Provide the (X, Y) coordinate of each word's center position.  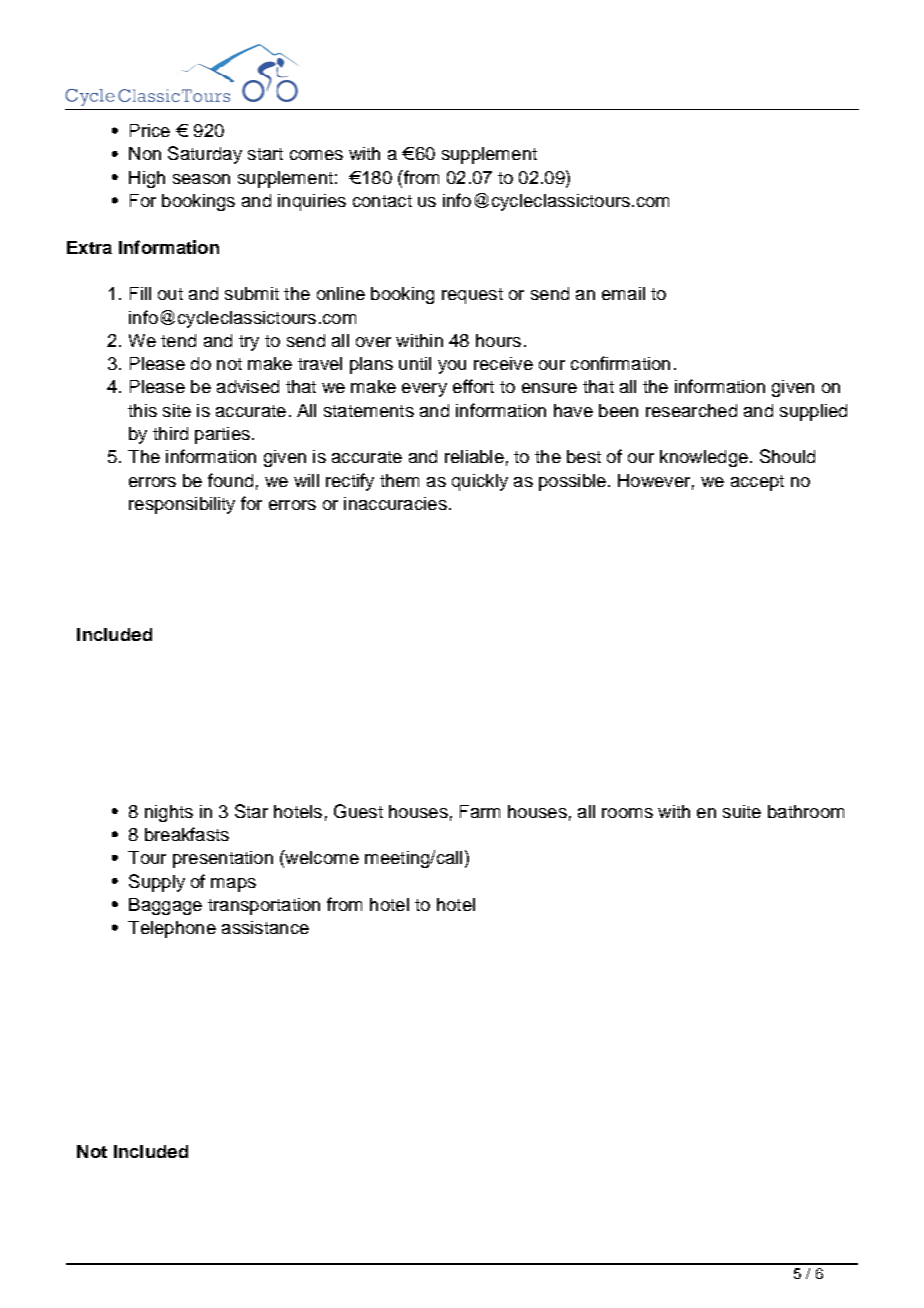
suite (742, 811)
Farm (480, 811)
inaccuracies (395, 503)
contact (382, 201)
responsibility (182, 505)
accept (757, 483)
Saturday (205, 155)
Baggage (165, 906)
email (623, 293)
